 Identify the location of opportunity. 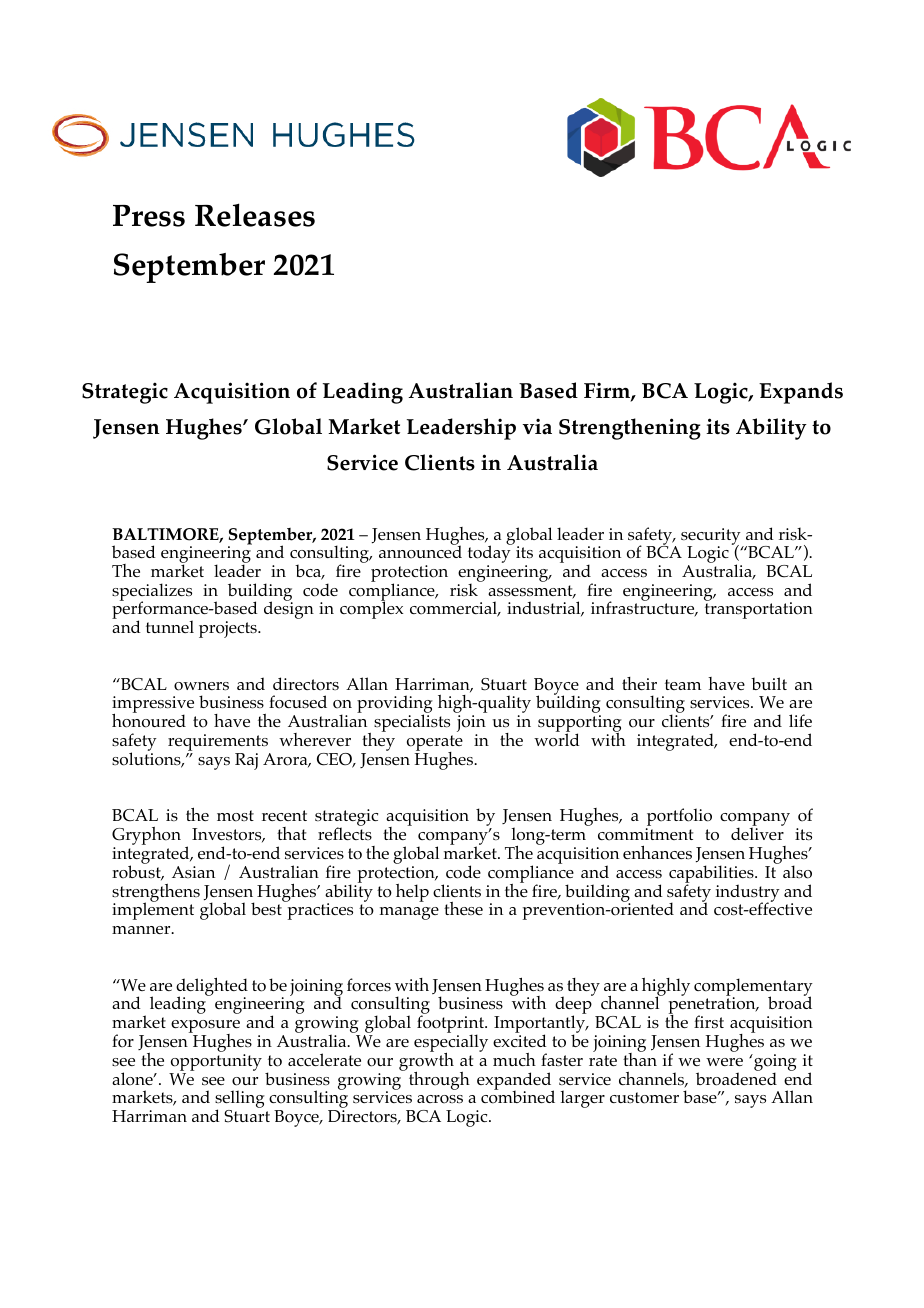
(216, 1062).
